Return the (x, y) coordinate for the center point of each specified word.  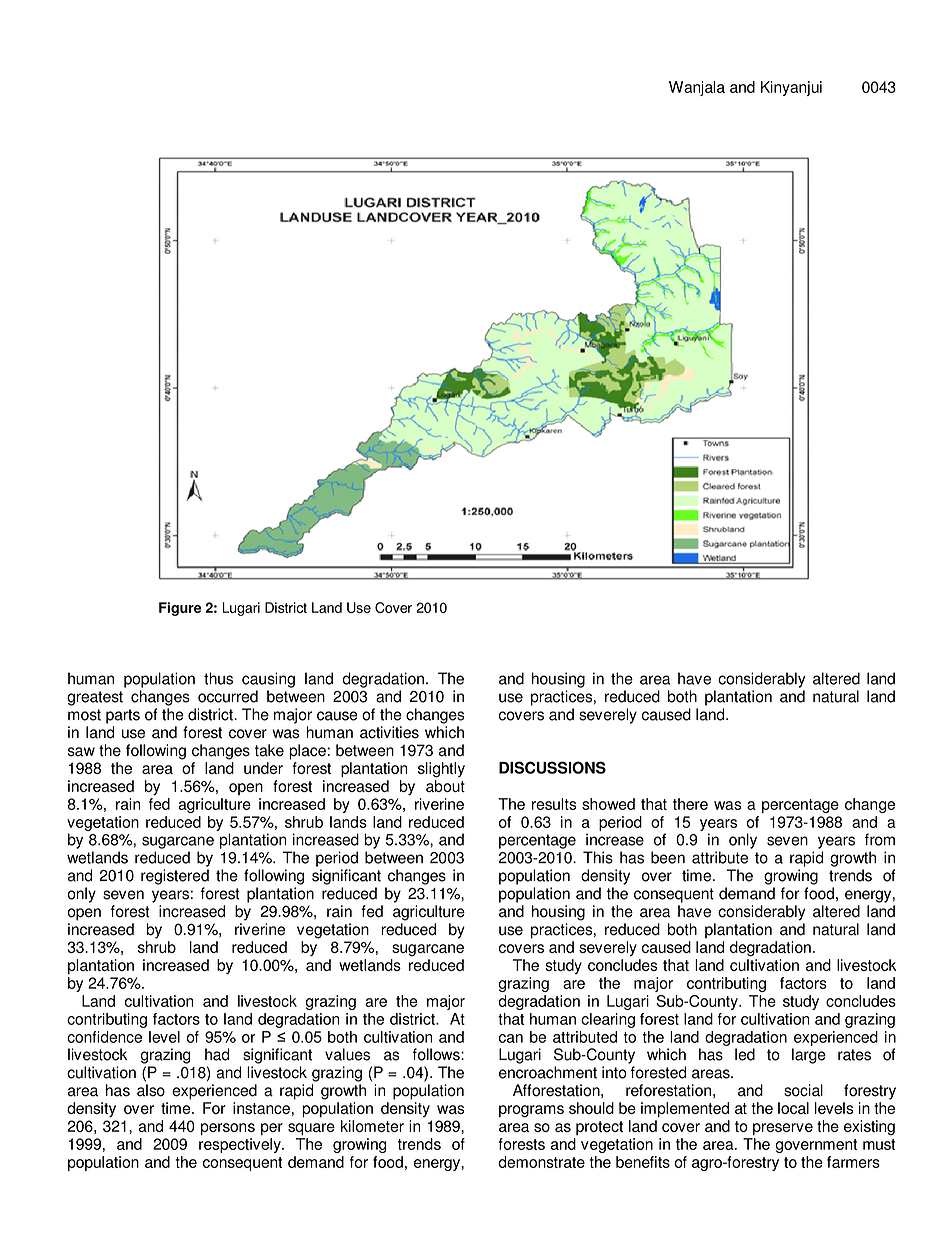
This (598, 857)
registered (175, 877)
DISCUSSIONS (552, 767)
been (668, 857)
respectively (241, 1145)
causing (268, 680)
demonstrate (541, 1162)
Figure (180, 609)
